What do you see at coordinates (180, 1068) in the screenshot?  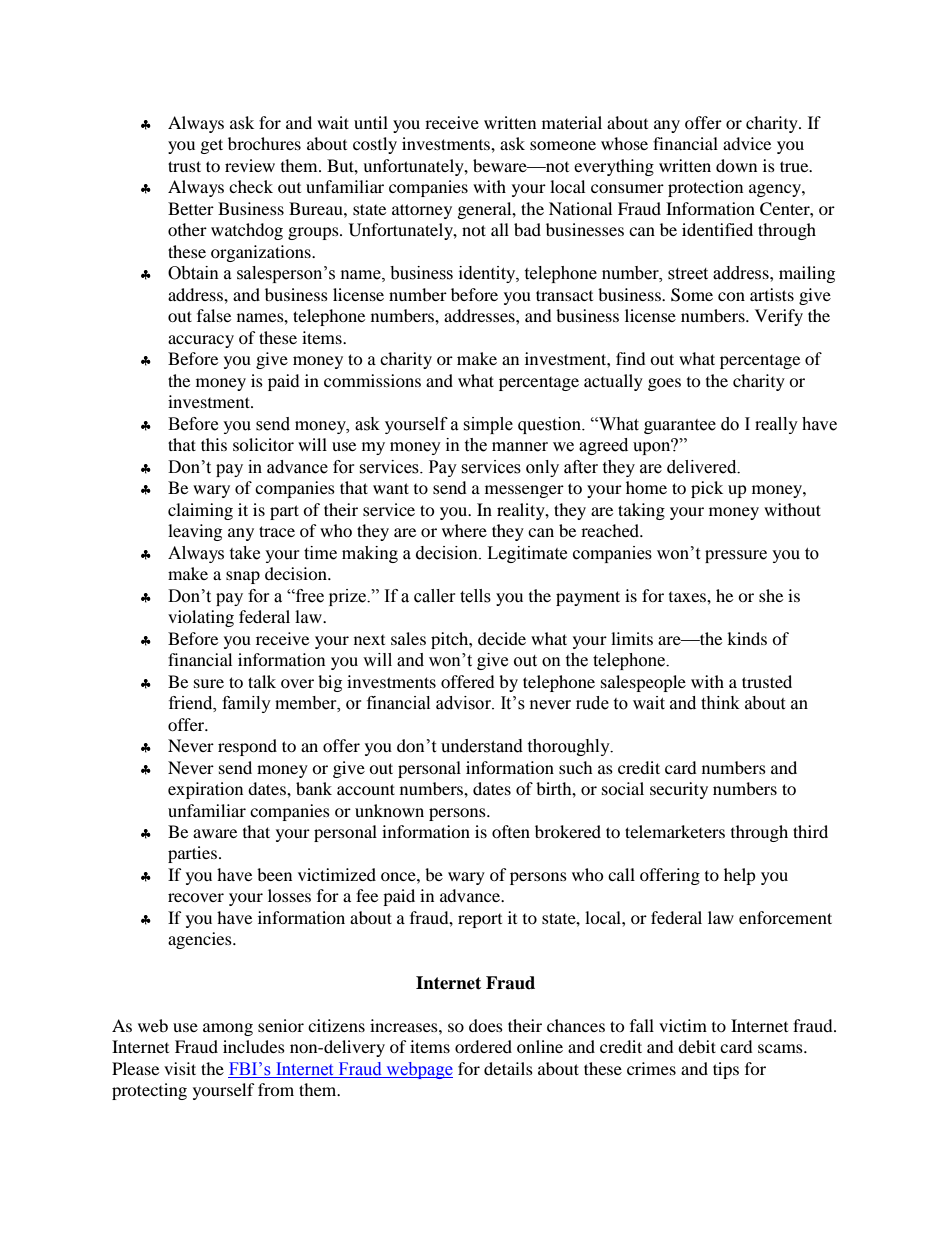 I see `visit` at bounding box center [180, 1068].
